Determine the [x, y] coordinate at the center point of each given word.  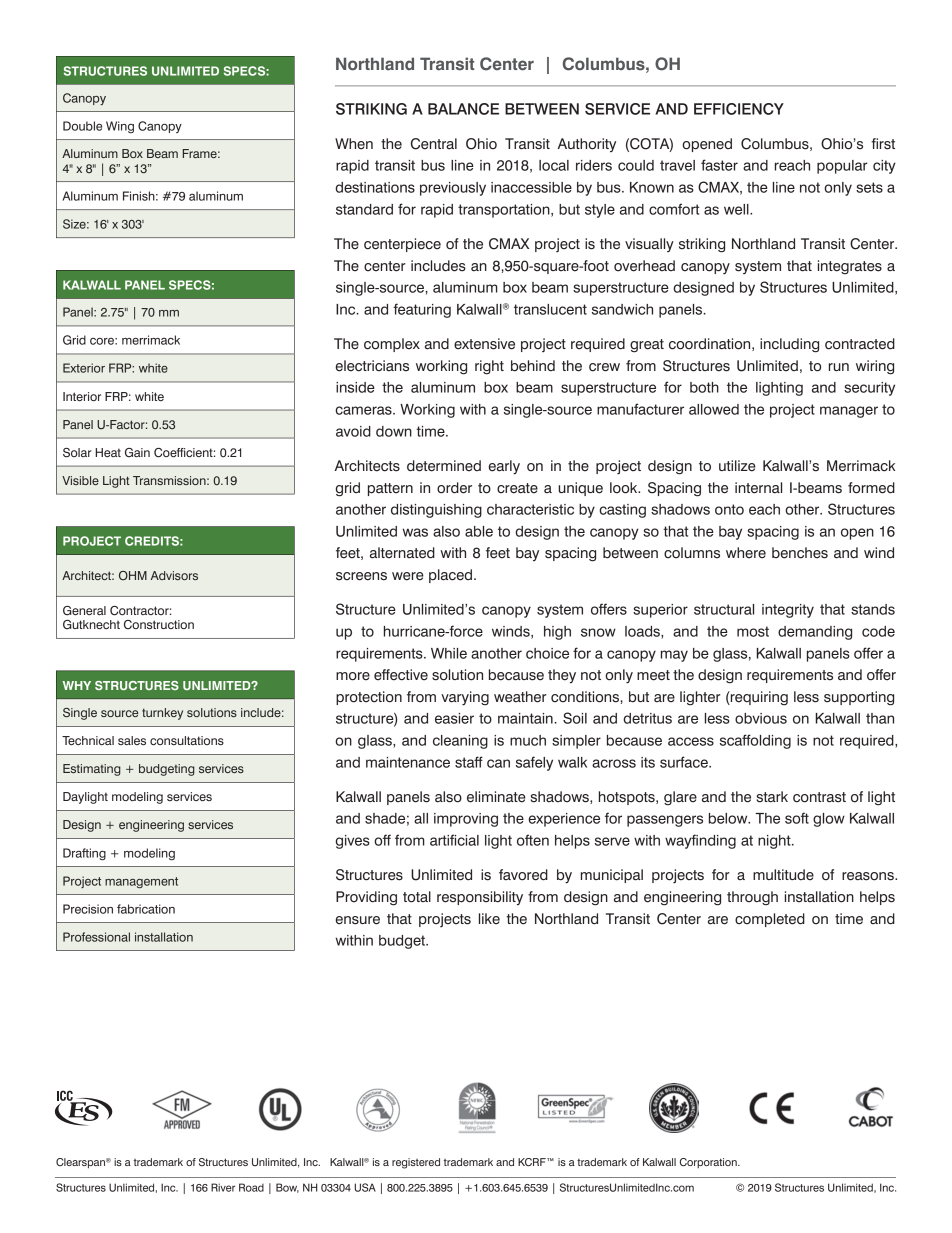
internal [758, 488]
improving [466, 820]
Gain [137, 452]
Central [434, 144]
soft [797, 818]
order [454, 488]
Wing [120, 127]
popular [842, 167]
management [141, 882]
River [223, 1187]
